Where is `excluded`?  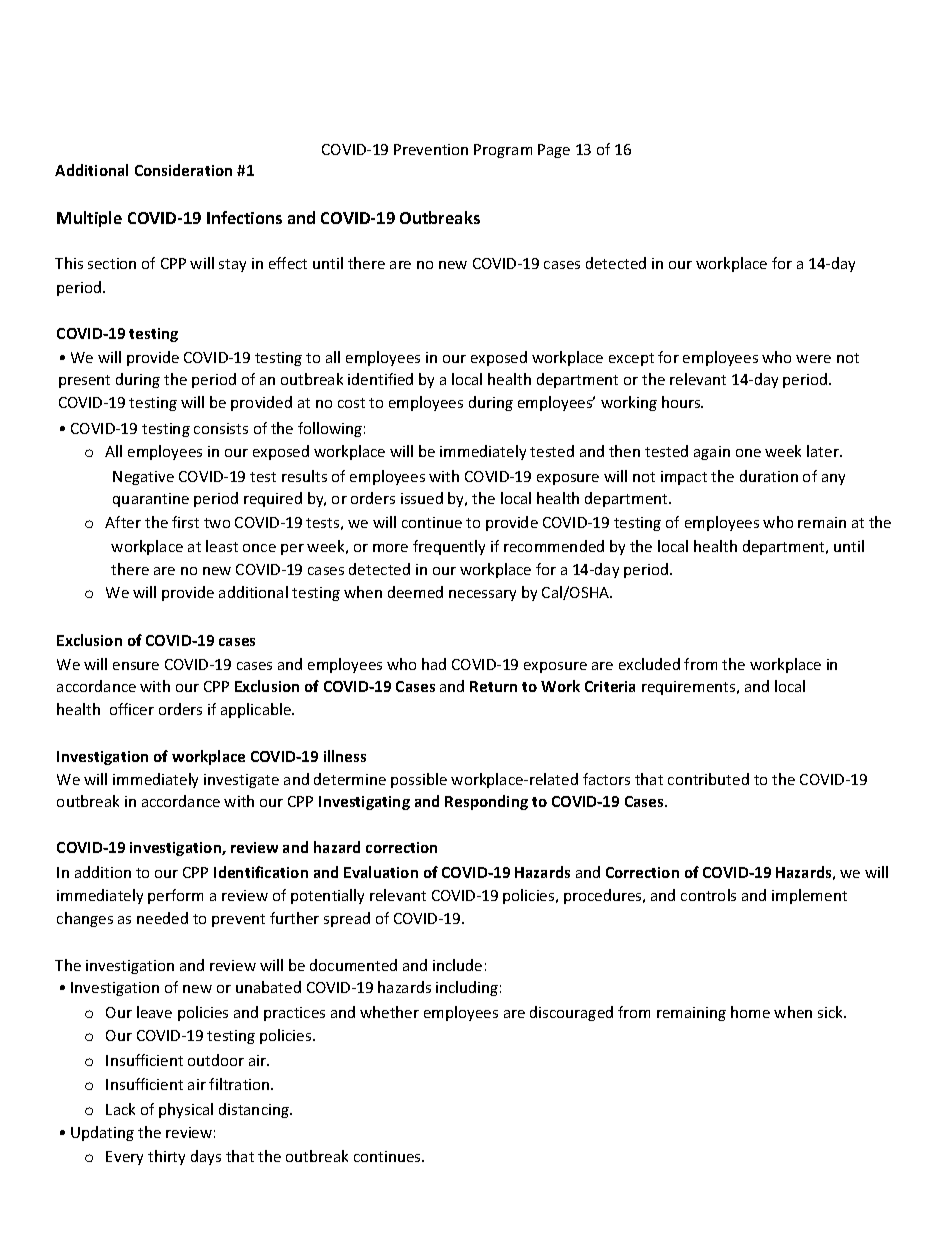
excluded is located at coordinates (649, 664).
